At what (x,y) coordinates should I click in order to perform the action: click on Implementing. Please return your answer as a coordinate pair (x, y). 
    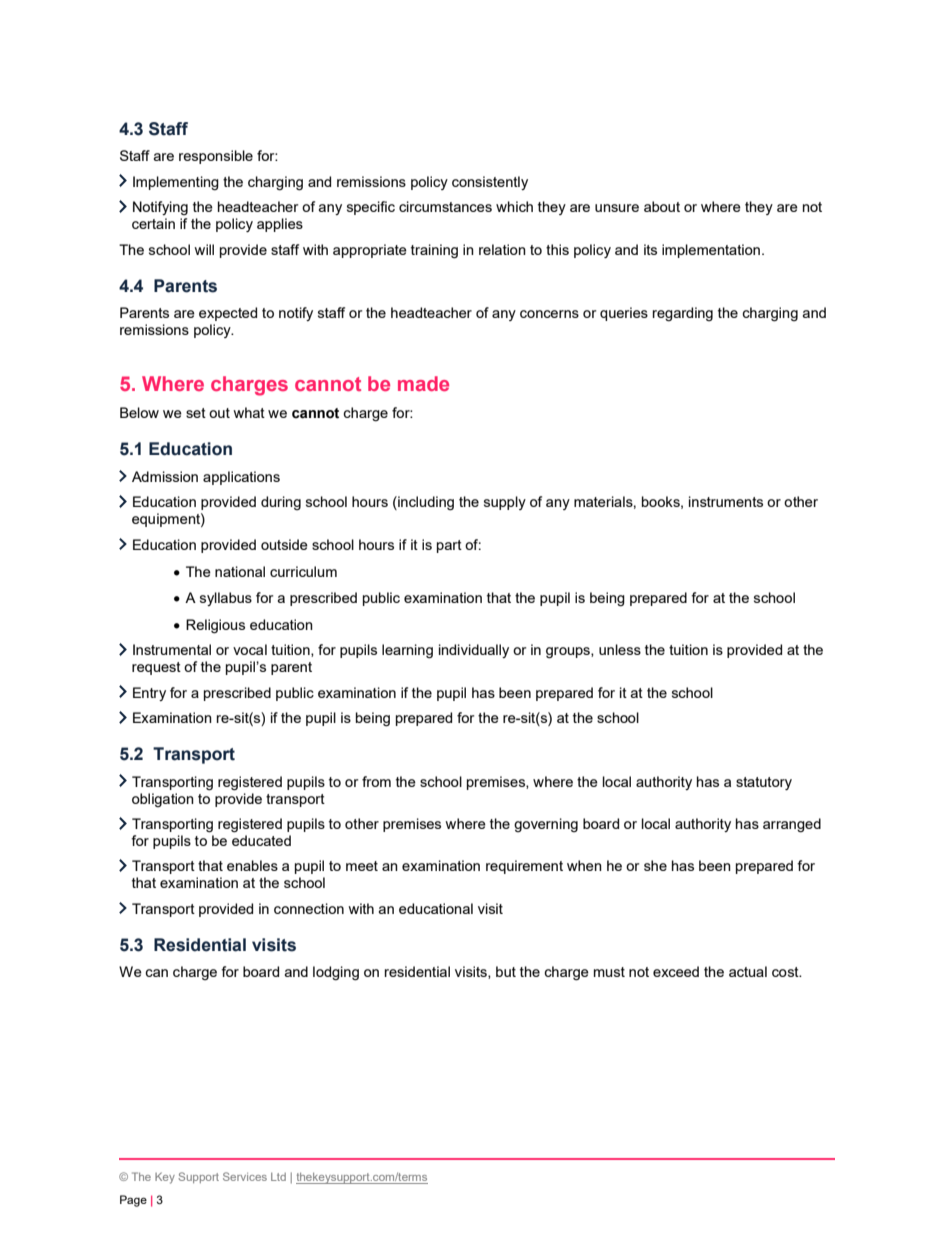
    Looking at the image, I should click on (176, 183).
